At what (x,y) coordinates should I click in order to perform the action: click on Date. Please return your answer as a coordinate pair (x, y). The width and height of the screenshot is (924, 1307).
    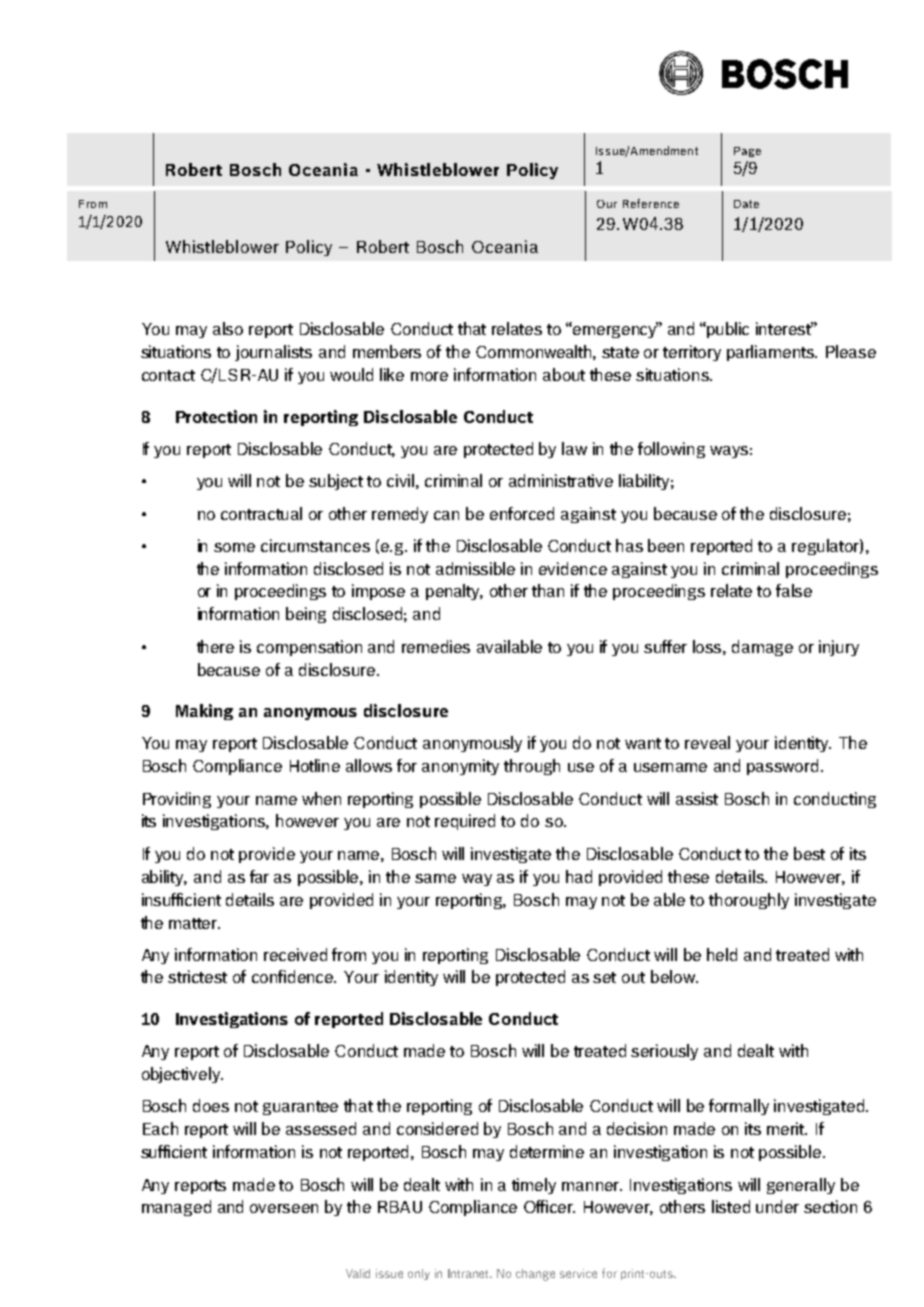
    Looking at the image, I should click on (746, 204).
